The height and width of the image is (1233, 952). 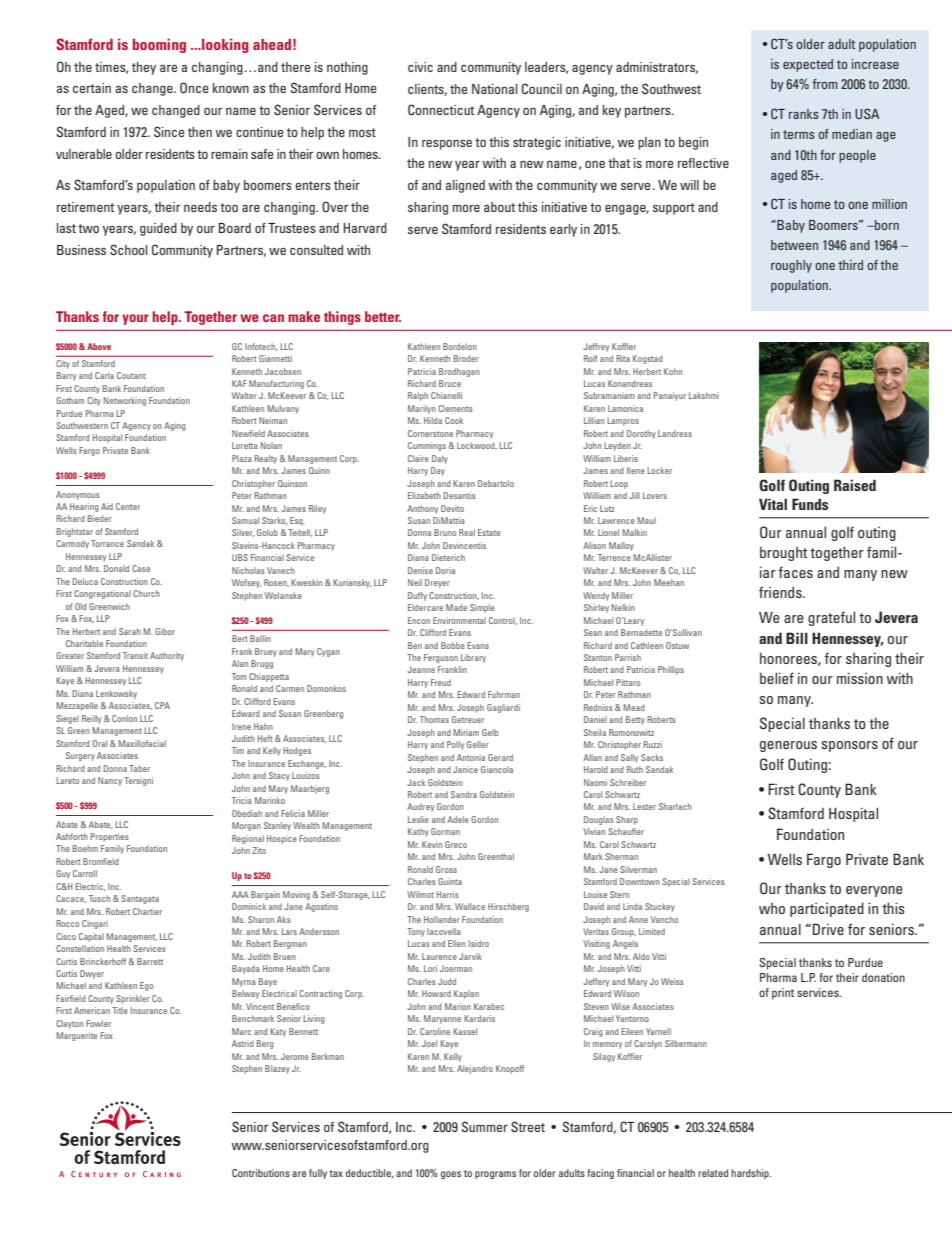 What do you see at coordinates (144, 68) in the image?
I see `they` at bounding box center [144, 68].
